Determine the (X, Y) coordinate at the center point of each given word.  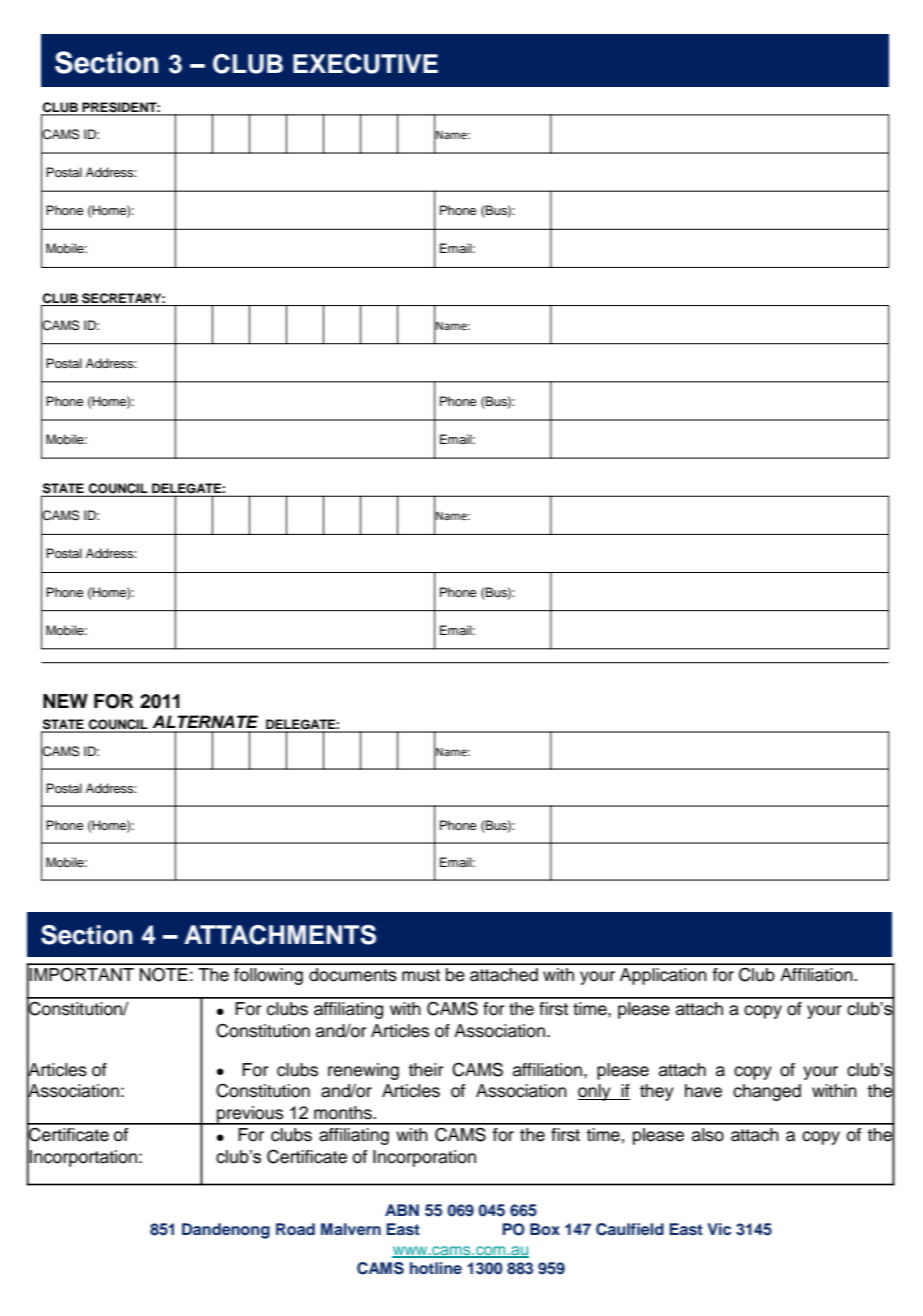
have (703, 1091)
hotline (436, 1268)
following (268, 976)
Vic (719, 1229)
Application (663, 976)
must (421, 975)
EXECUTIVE (365, 64)
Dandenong (226, 1231)
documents (353, 975)
